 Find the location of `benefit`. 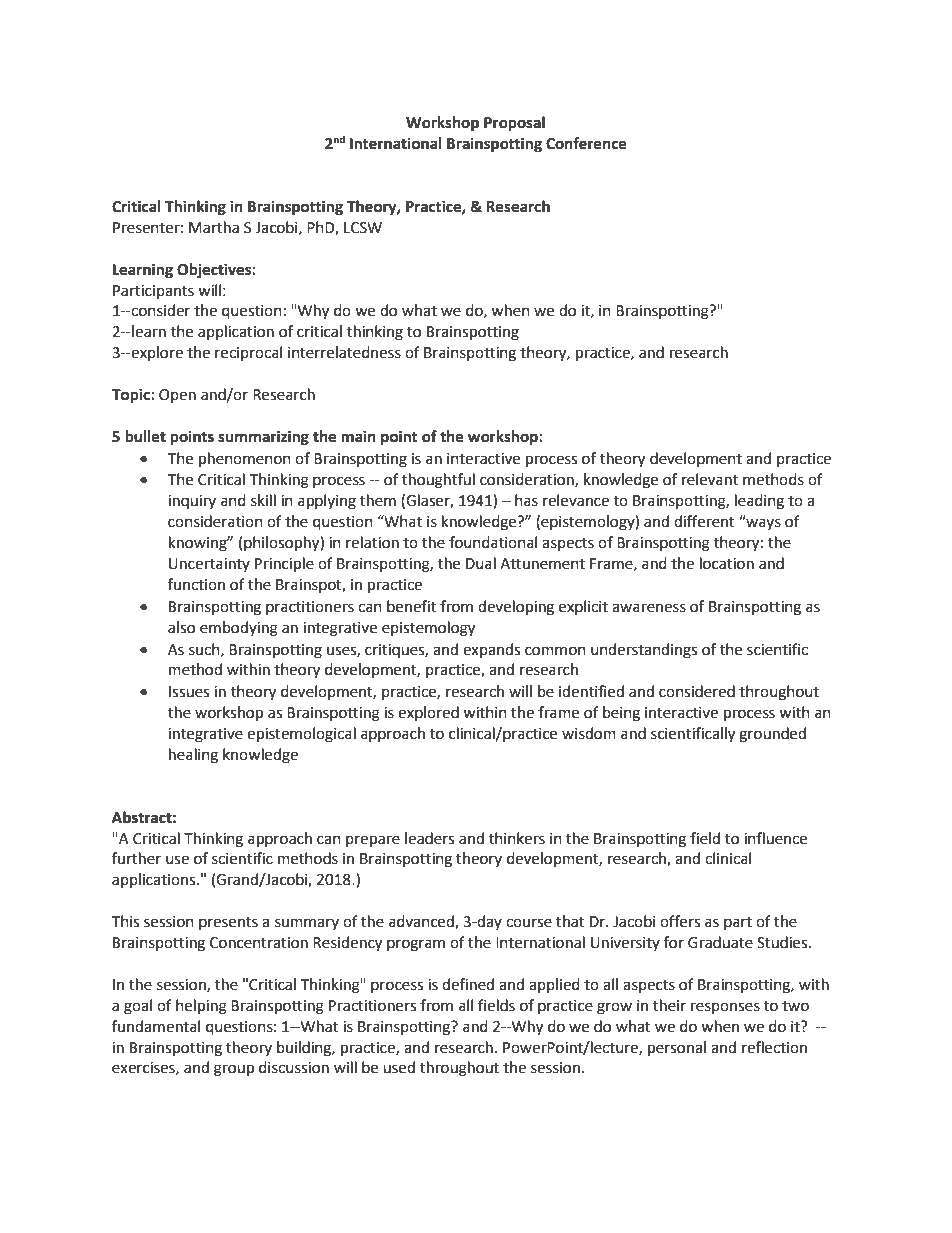

benefit is located at coordinates (411, 606).
